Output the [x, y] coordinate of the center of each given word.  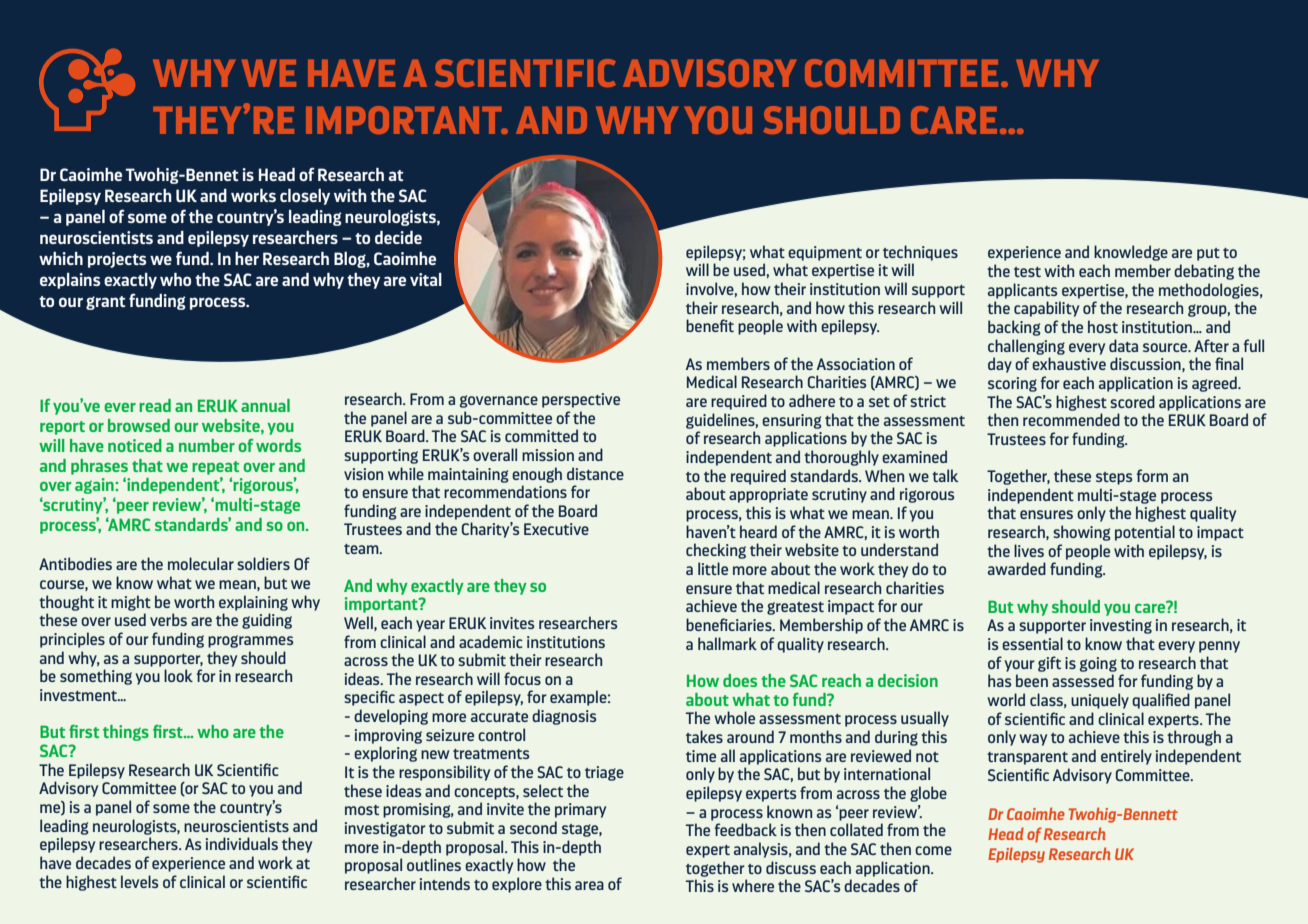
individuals [242, 843]
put [1208, 254]
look [178, 675]
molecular [201, 563]
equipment [825, 253]
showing [1082, 533]
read [155, 405]
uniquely [1100, 701]
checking [716, 551]
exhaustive [1069, 363]
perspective [581, 400]
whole [734, 717]
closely [305, 197]
